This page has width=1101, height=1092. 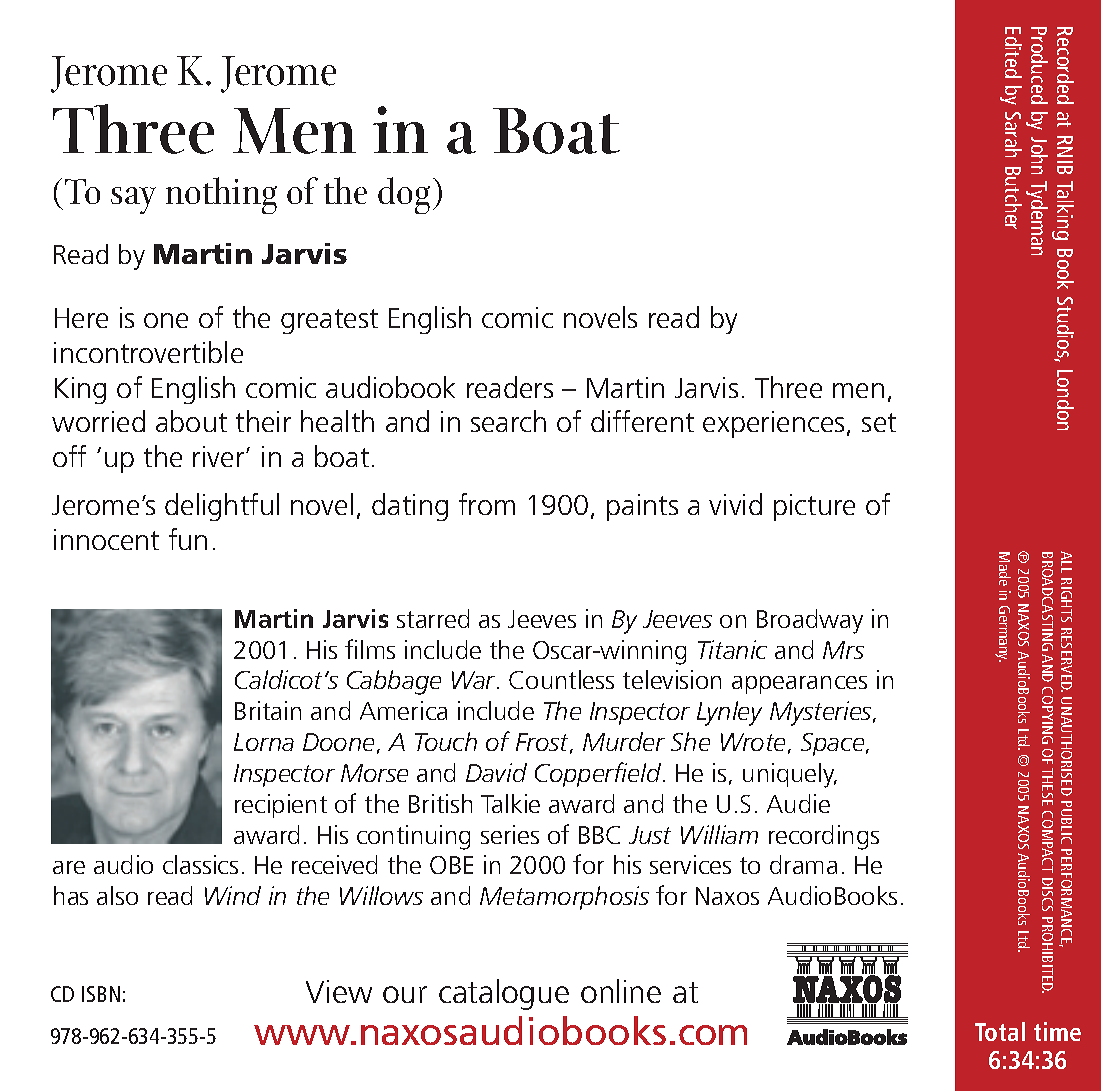 I want to click on dog, so click(x=404, y=195).
